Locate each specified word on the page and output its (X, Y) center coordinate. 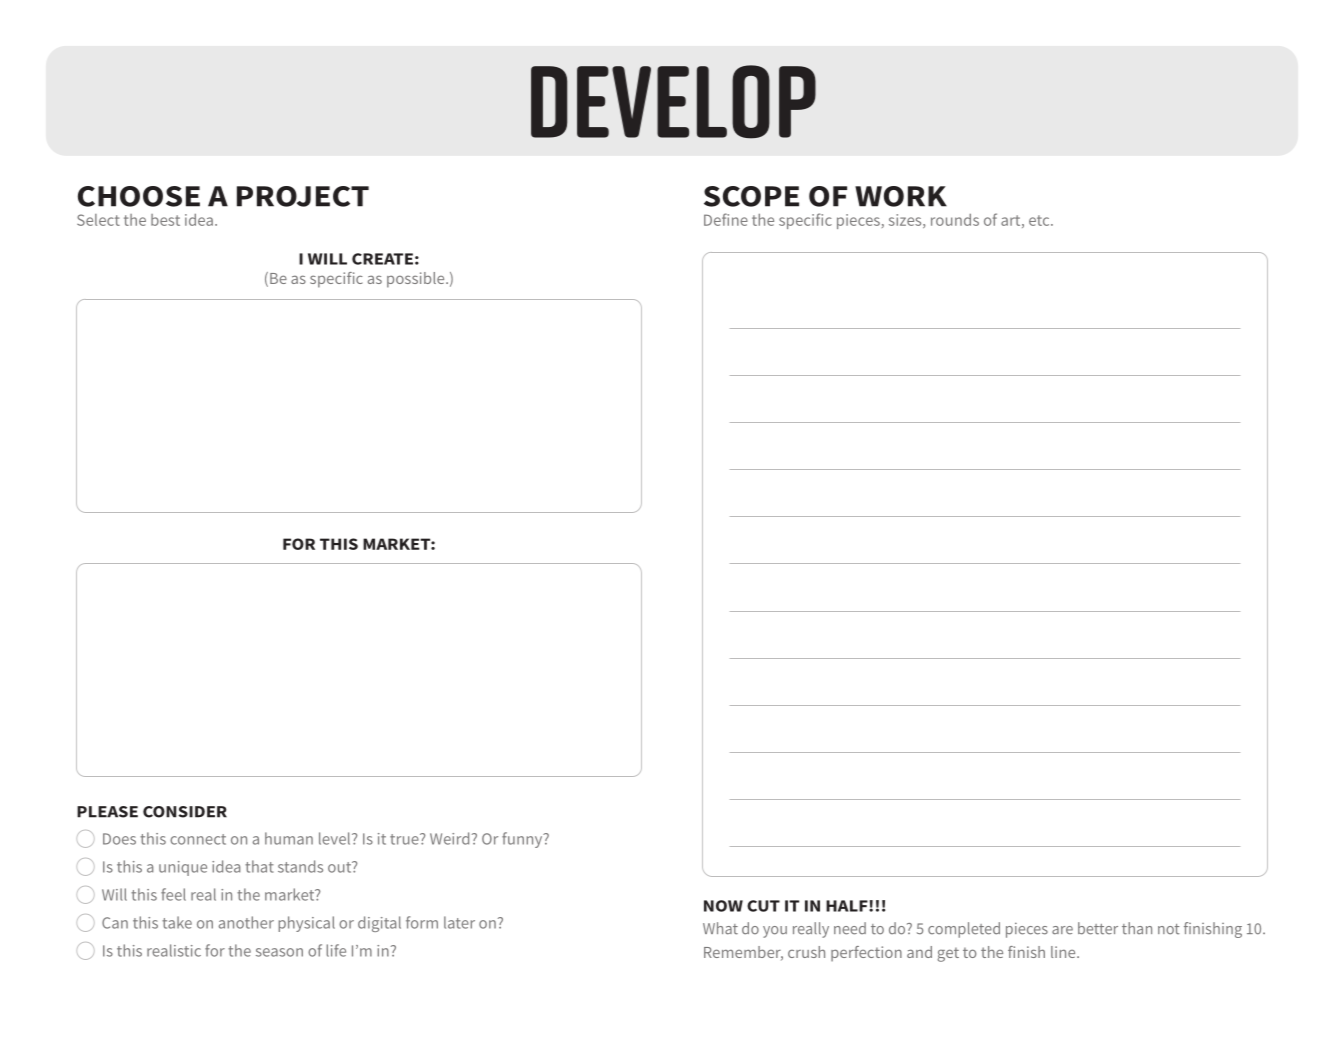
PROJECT (303, 196)
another (246, 922)
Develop (673, 102)
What (720, 928)
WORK (901, 196)
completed (964, 930)
